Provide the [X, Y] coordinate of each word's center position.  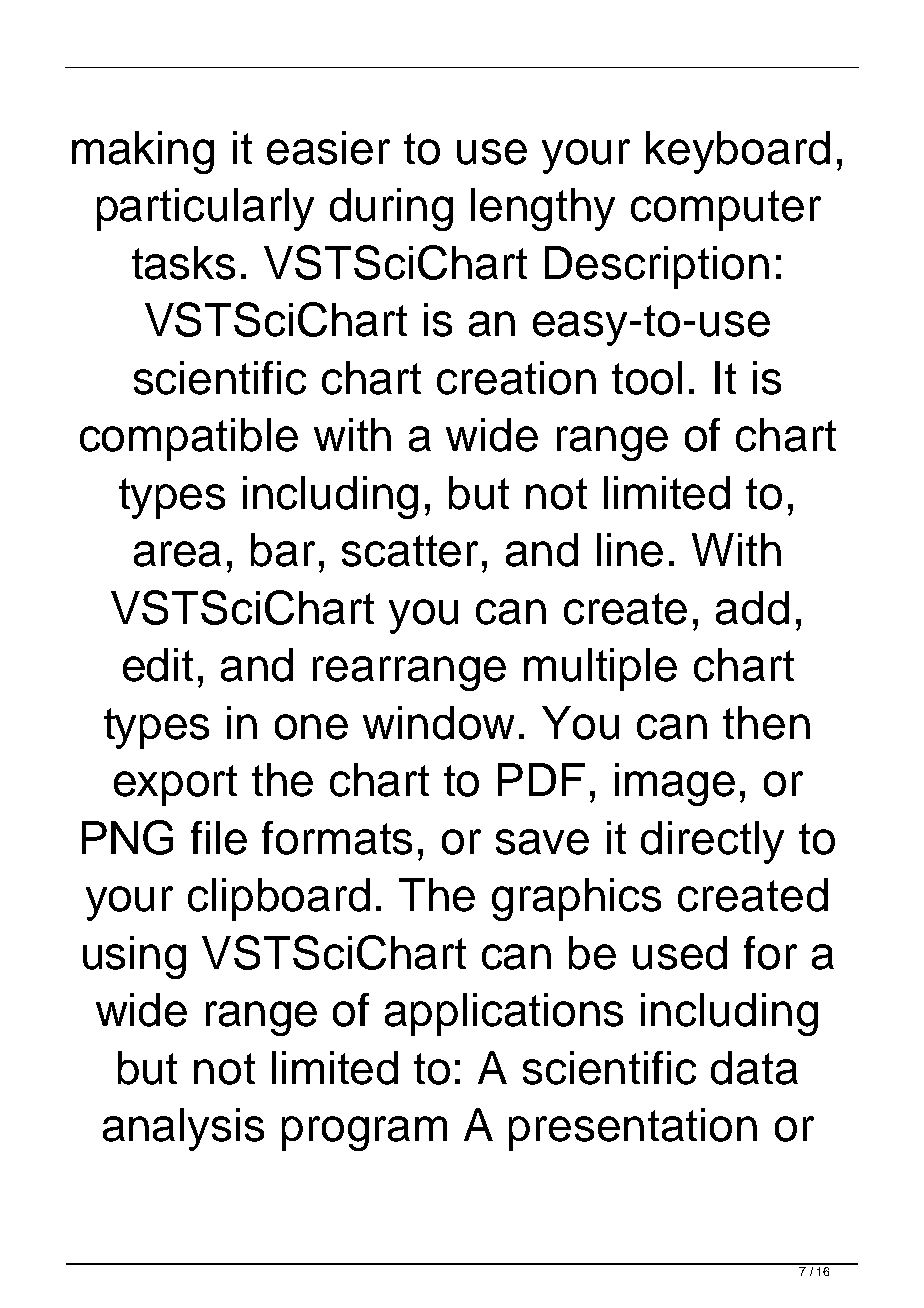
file [219, 838]
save [542, 842]
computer [726, 210]
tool [647, 378]
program [364, 1133]
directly [712, 842]
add [752, 608]
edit [158, 665]
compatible [189, 439]
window [438, 723]
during [391, 209]
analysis [183, 1129]
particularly [205, 209]
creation [516, 378]
